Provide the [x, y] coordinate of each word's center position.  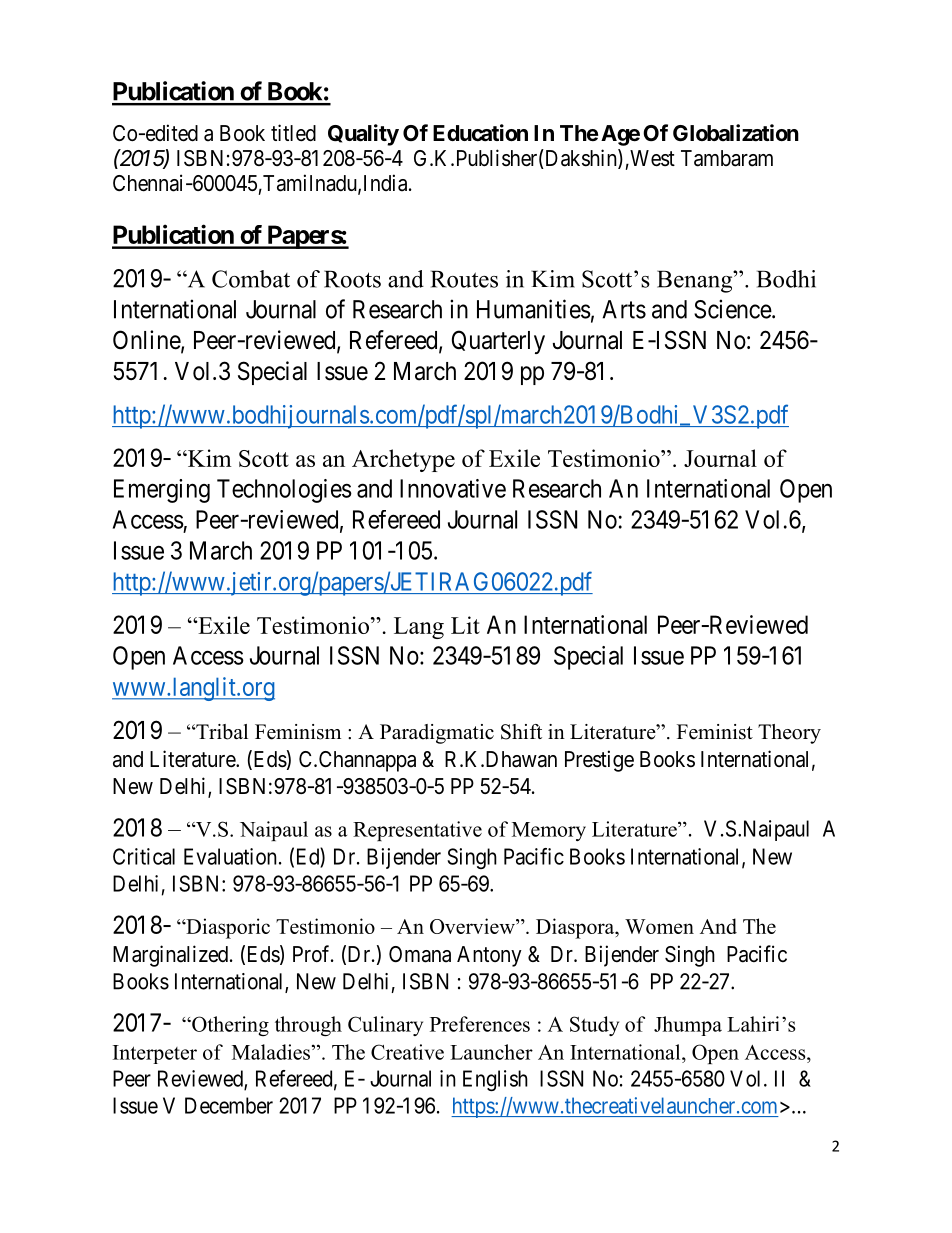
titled [293, 133]
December [229, 1105]
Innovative [453, 488]
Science [733, 309]
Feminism [298, 732]
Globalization [736, 133]
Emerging [162, 491]
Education [480, 133]
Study [594, 1026]
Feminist [715, 732]
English [495, 1080]
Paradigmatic [437, 734]
